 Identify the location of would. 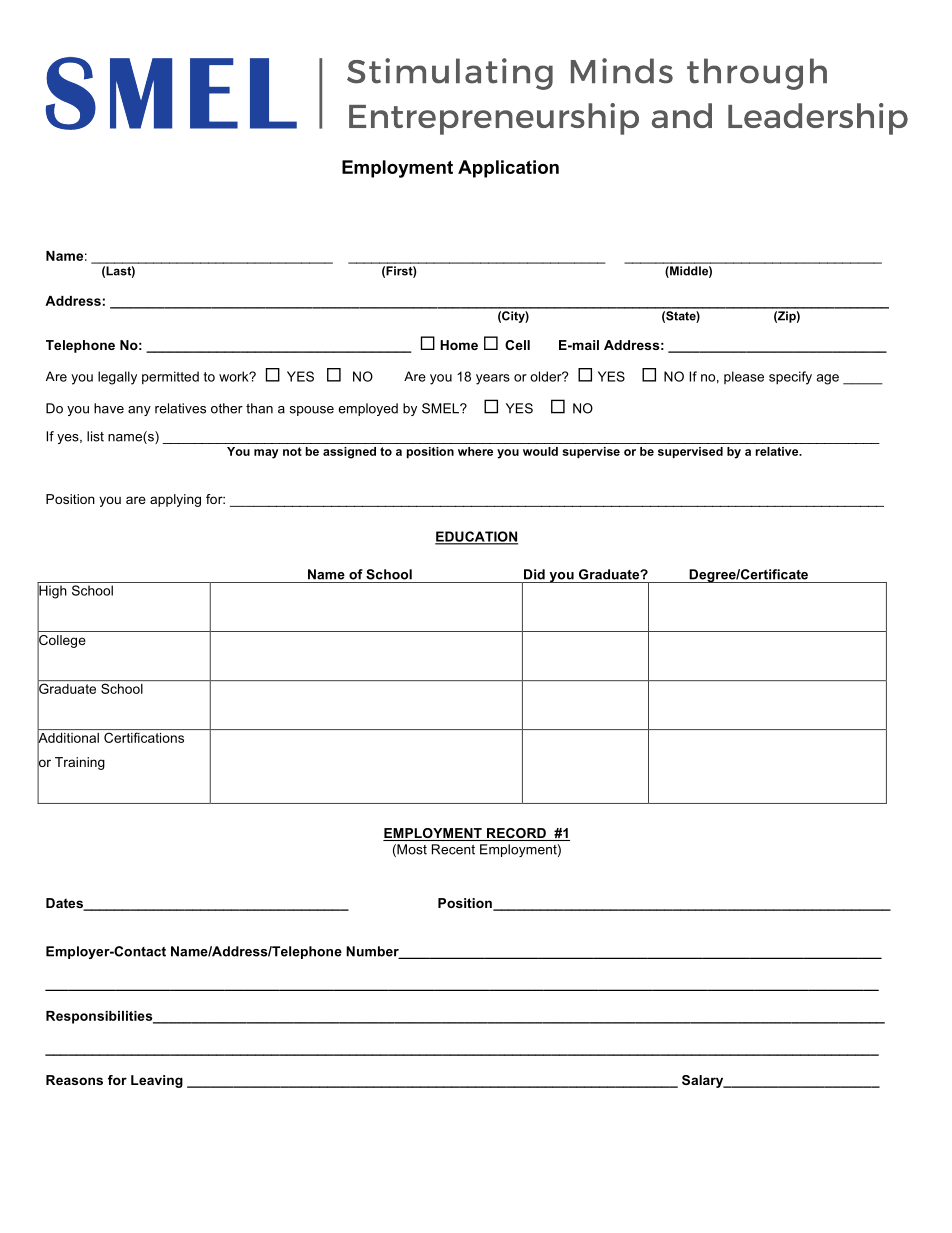
(540, 451).
